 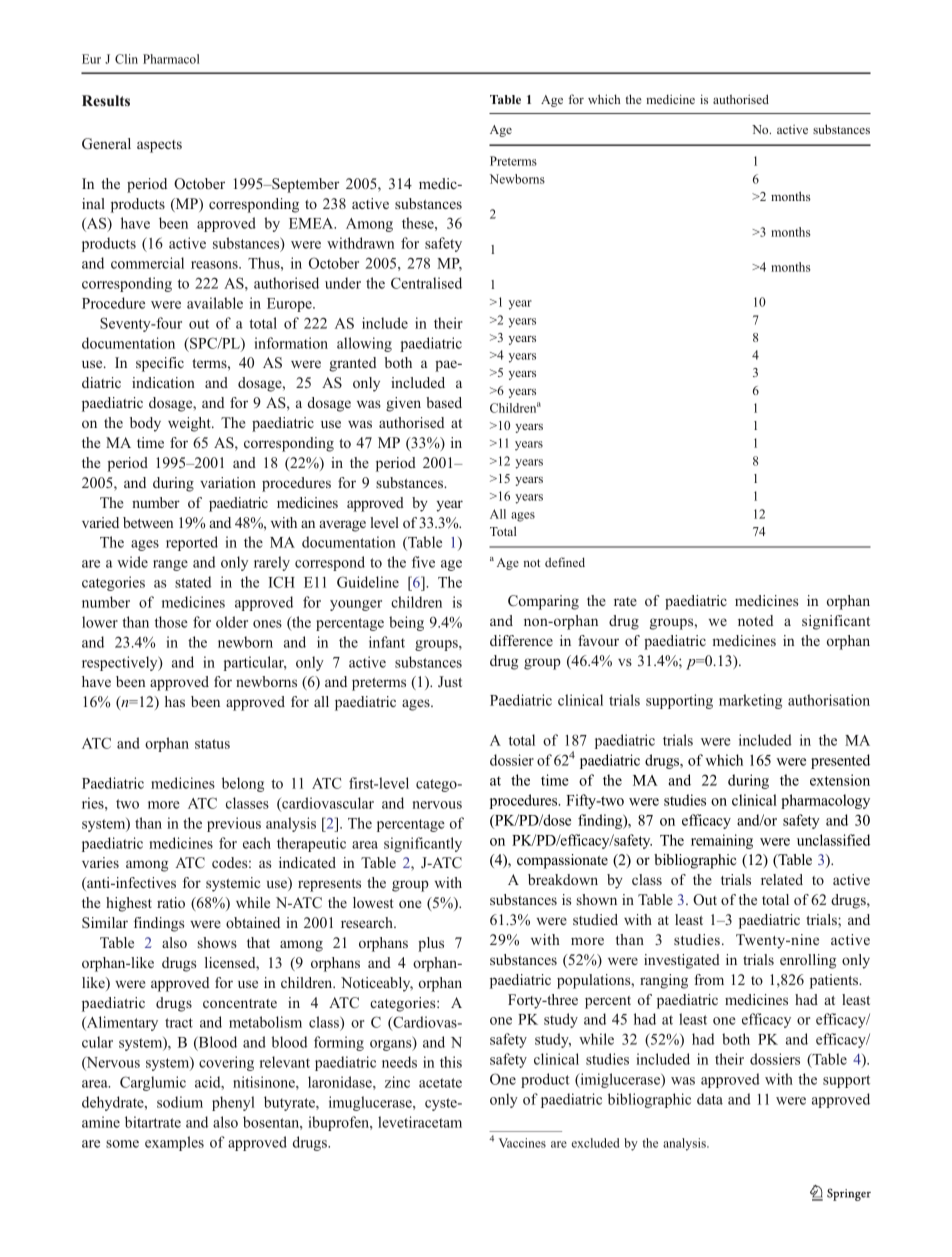 I want to click on remaining, so click(x=722, y=841).
